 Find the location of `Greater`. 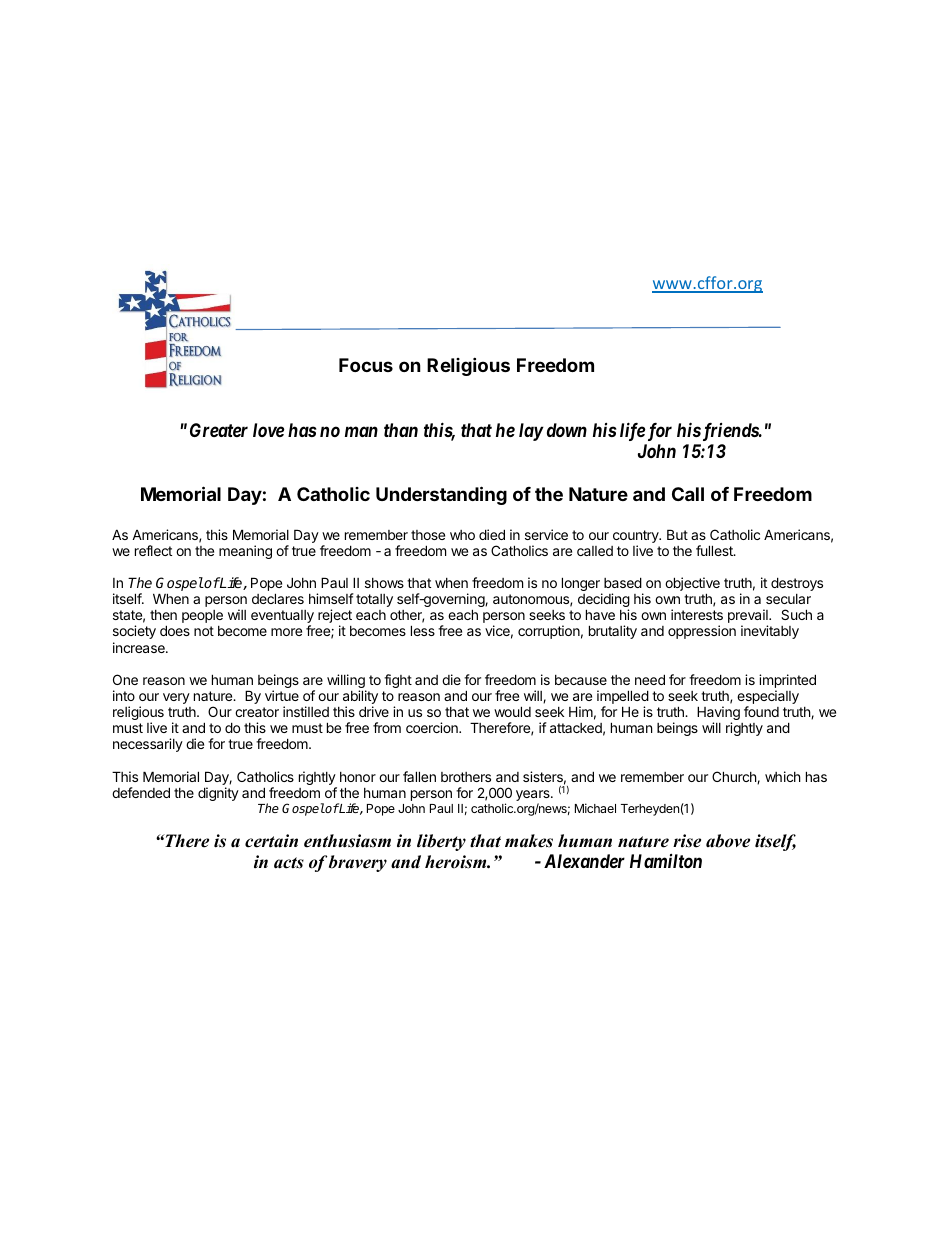

Greater is located at coordinates (219, 430).
